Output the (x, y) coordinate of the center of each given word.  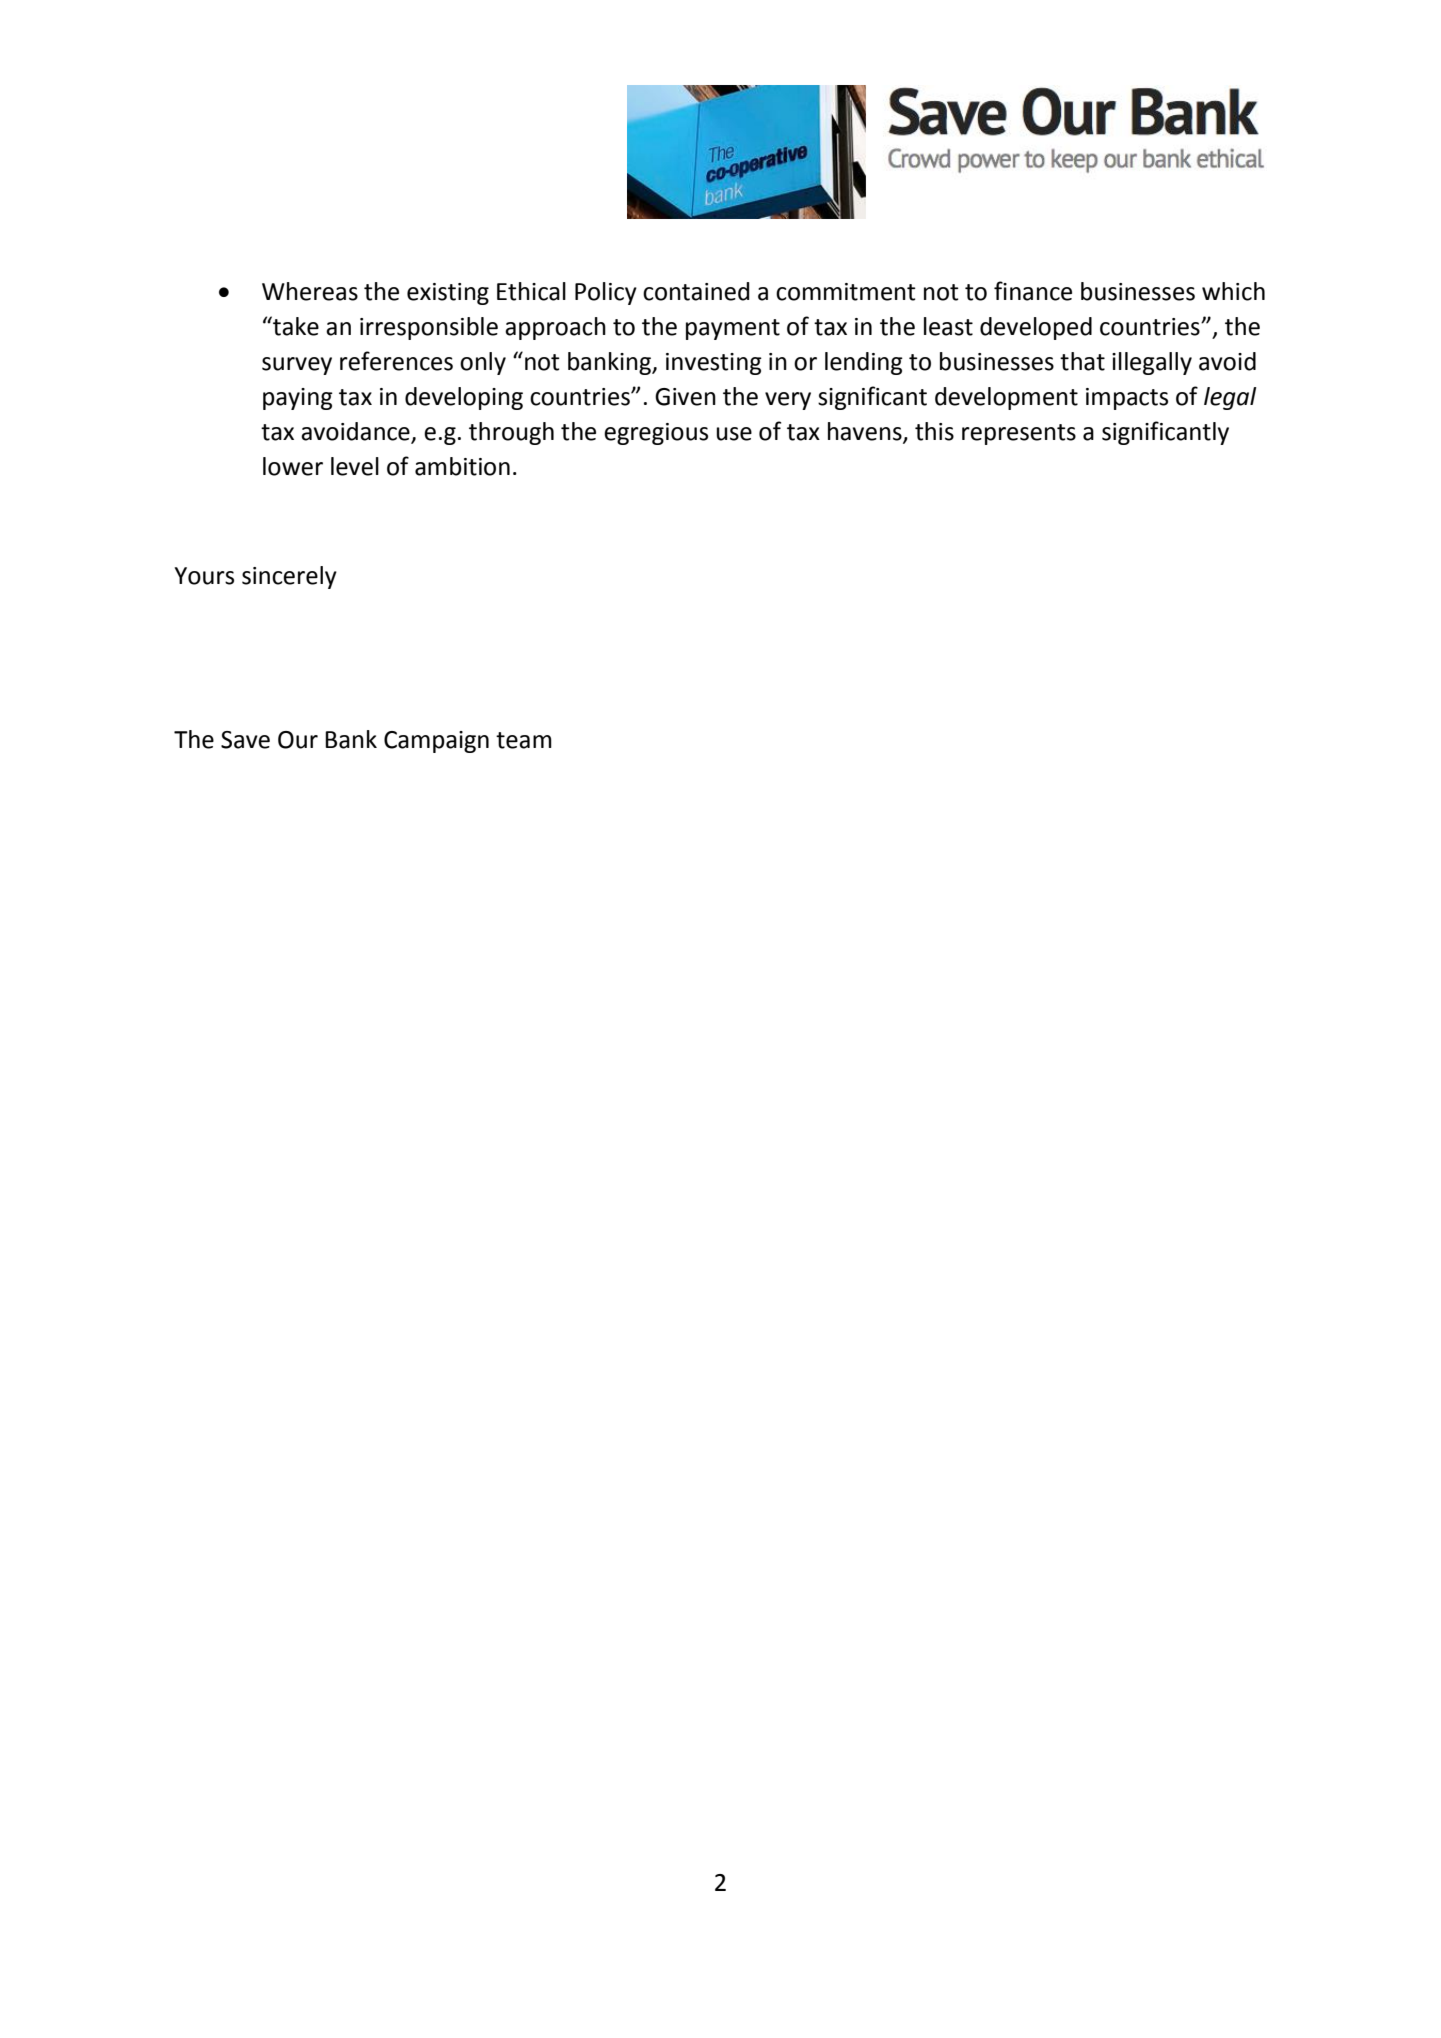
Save (245, 740)
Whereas (310, 291)
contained (696, 291)
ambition (462, 466)
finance (1033, 291)
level (355, 466)
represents (1019, 434)
